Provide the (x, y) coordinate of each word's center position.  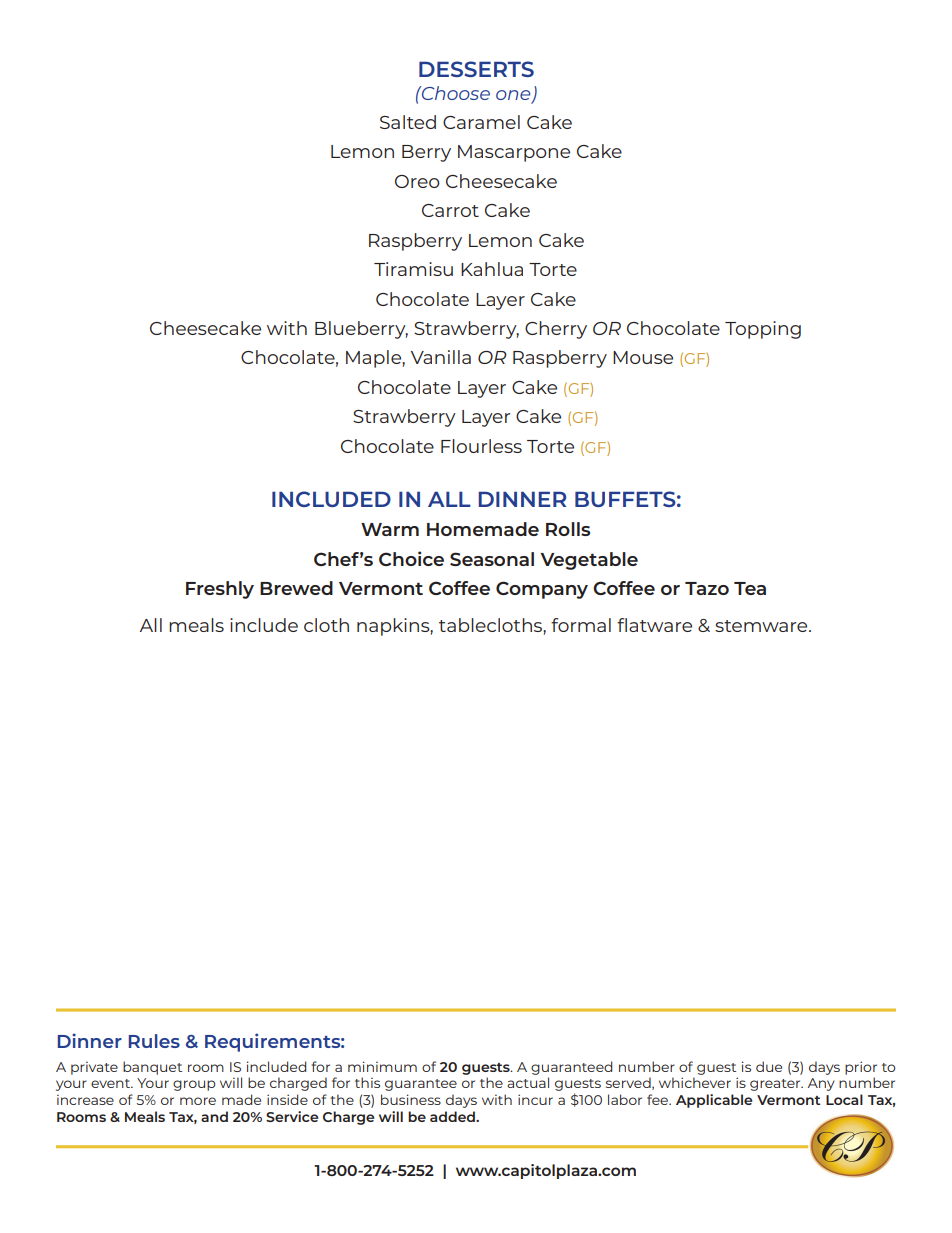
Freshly (220, 590)
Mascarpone (514, 153)
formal (581, 625)
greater (776, 1085)
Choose (455, 93)
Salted (408, 122)
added (453, 1116)
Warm (390, 529)
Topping (763, 330)
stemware (762, 626)
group (194, 1085)
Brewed (296, 588)
